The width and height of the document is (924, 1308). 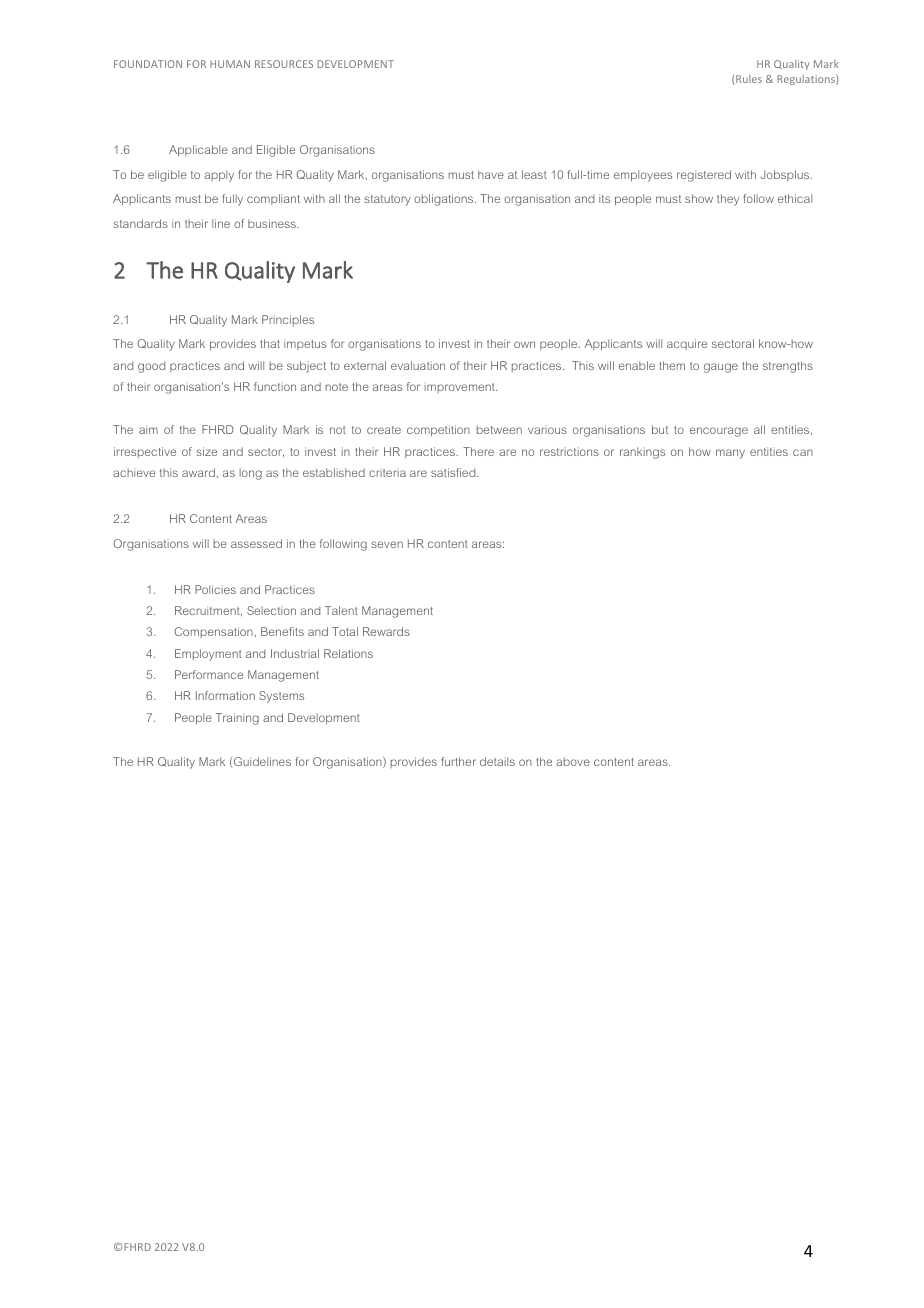 What do you see at coordinates (148, 429) in the document?
I see `aim` at bounding box center [148, 429].
